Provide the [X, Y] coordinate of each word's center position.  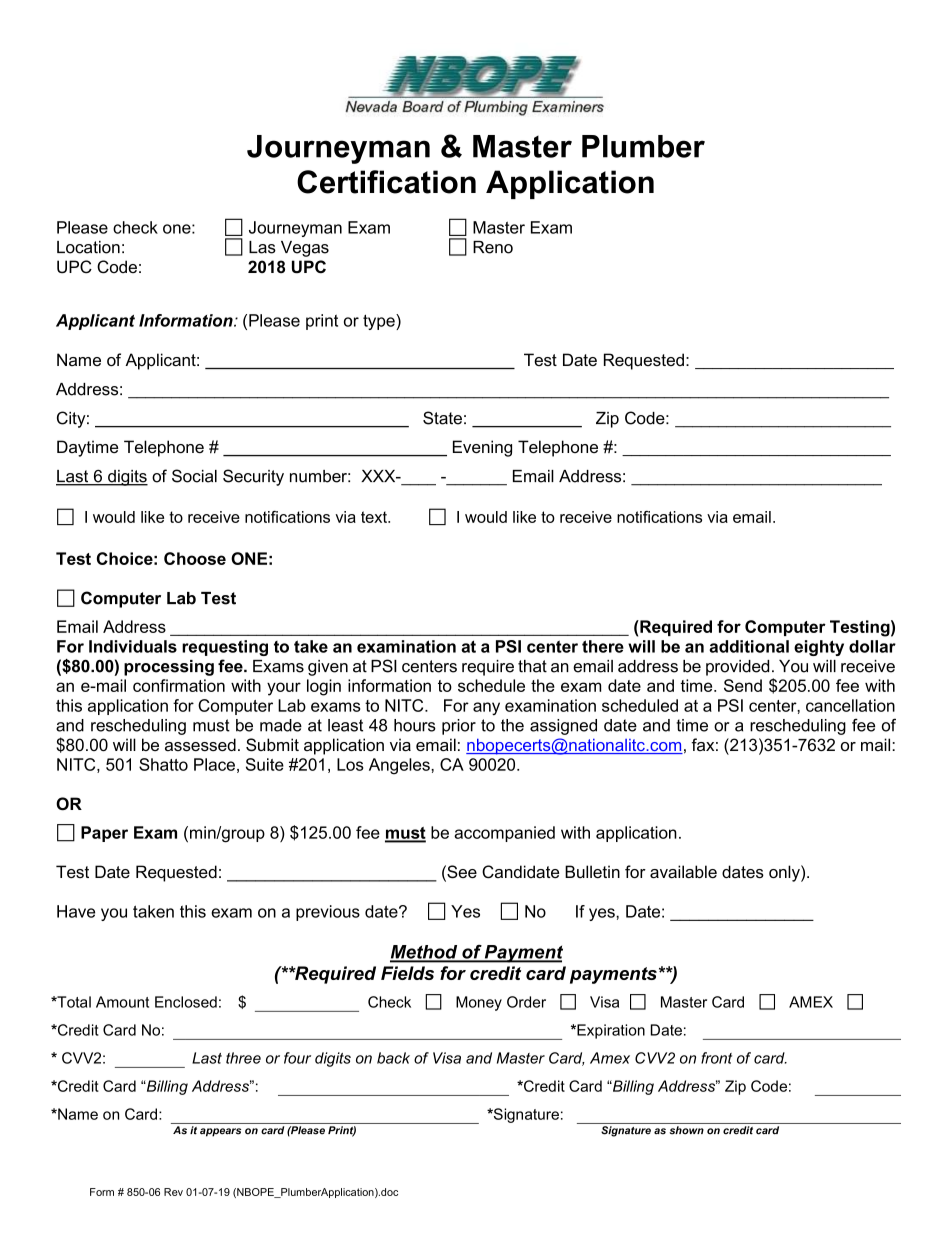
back [393, 1058]
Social [194, 476]
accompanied [504, 834]
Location [88, 247]
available [683, 871]
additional [749, 646]
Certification [386, 182]
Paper [104, 834]
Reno [493, 247]
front [716, 1058]
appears [220, 1132]
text [375, 517]
